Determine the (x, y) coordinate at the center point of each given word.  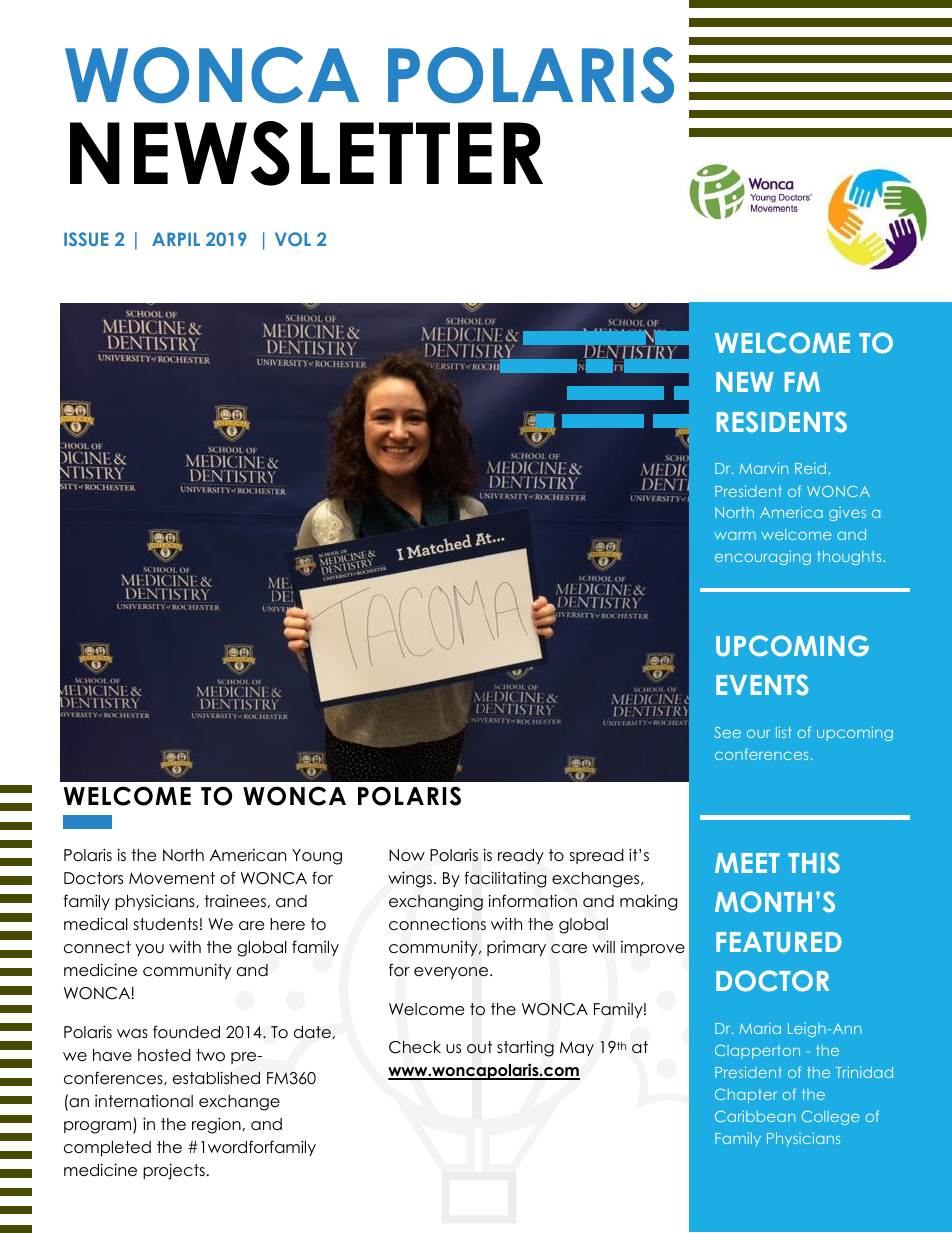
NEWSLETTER (306, 153)
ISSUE (86, 239)
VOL (293, 239)
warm (735, 536)
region (217, 1125)
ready (521, 856)
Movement (172, 878)
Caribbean (755, 1116)
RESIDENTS (782, 422)
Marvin (764, 468)
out (479, 1047)
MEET (747, 863)
